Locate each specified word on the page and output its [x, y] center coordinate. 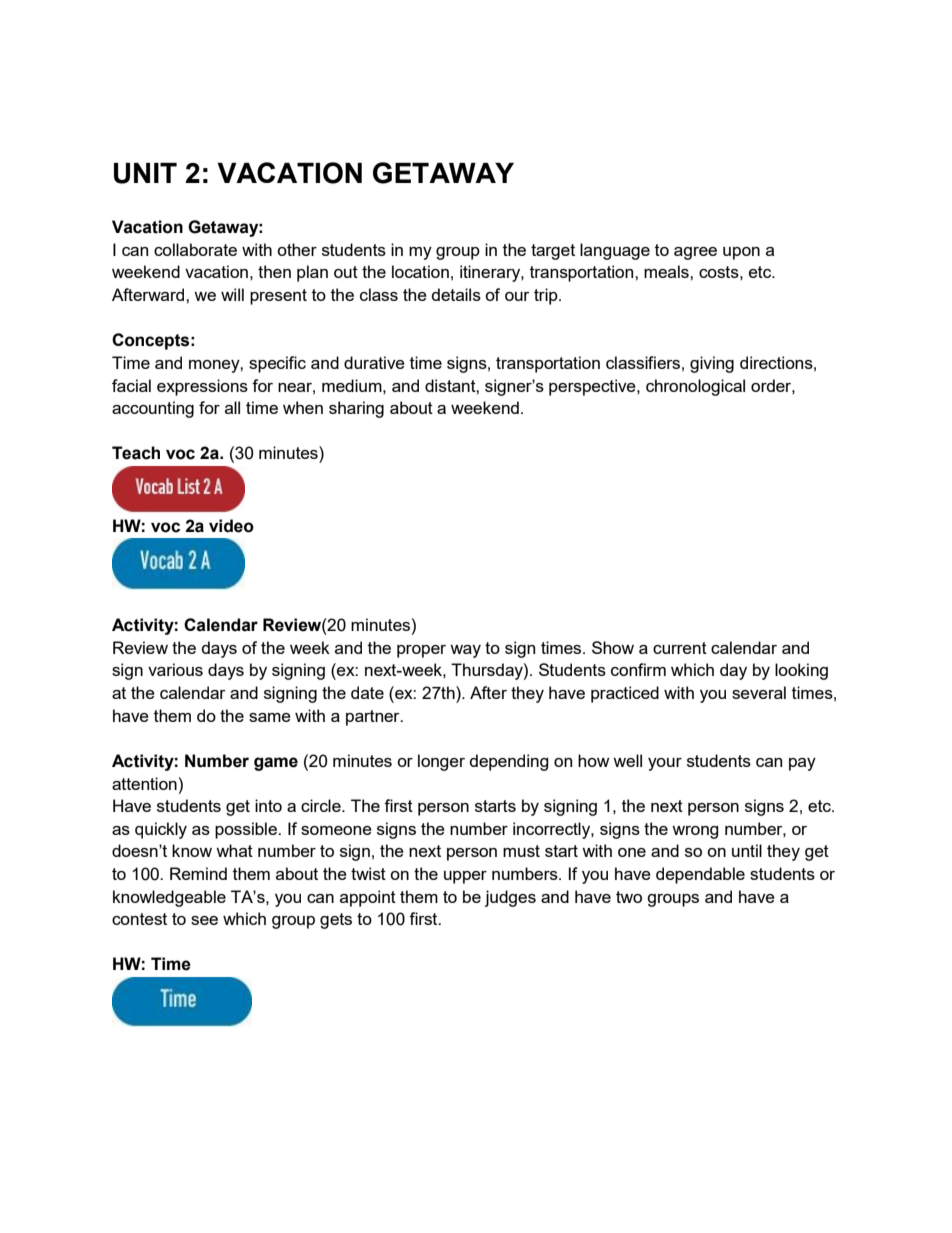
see [204, 920]
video [231, 526]
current [680, 648]
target [553, 252]
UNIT [145, 173]
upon [741, 253]
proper [421, 651]
